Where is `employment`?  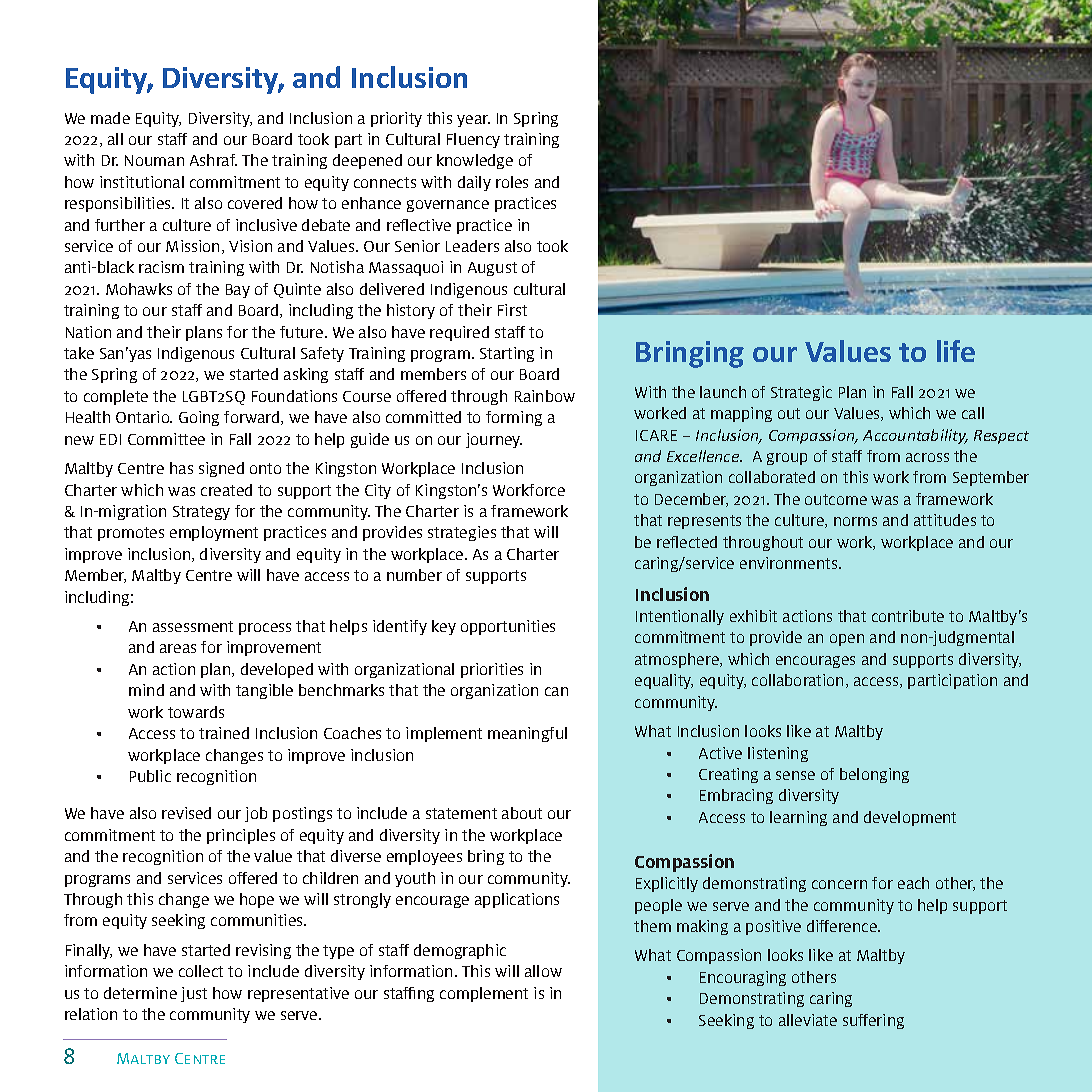
employment is located at coordinates (214, 533).
